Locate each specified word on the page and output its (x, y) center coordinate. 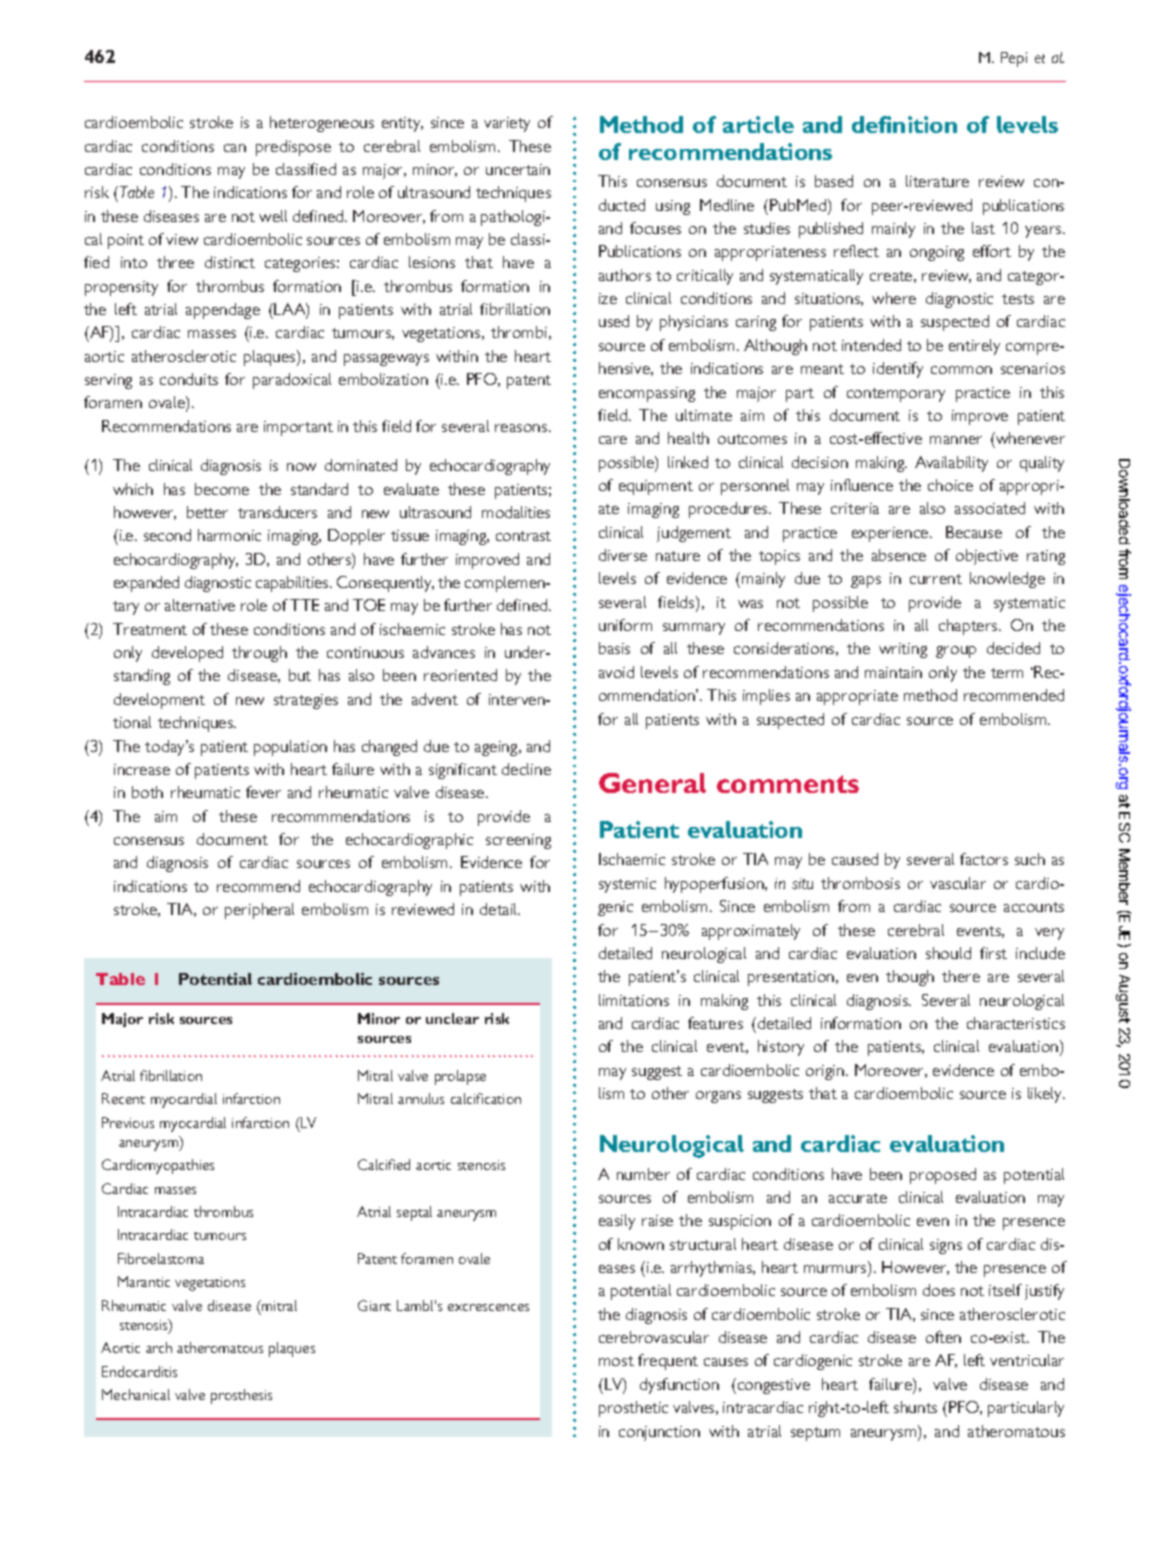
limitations (634, 1000)
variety (507, 124)
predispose (293, 148)
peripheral (259, 911)
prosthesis (241, 1396)
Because (974, 532)
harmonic (229, 535)
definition (904, 124)
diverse (623, 555)
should (948, 953)
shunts (915, 1407)
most (616, 1361)
